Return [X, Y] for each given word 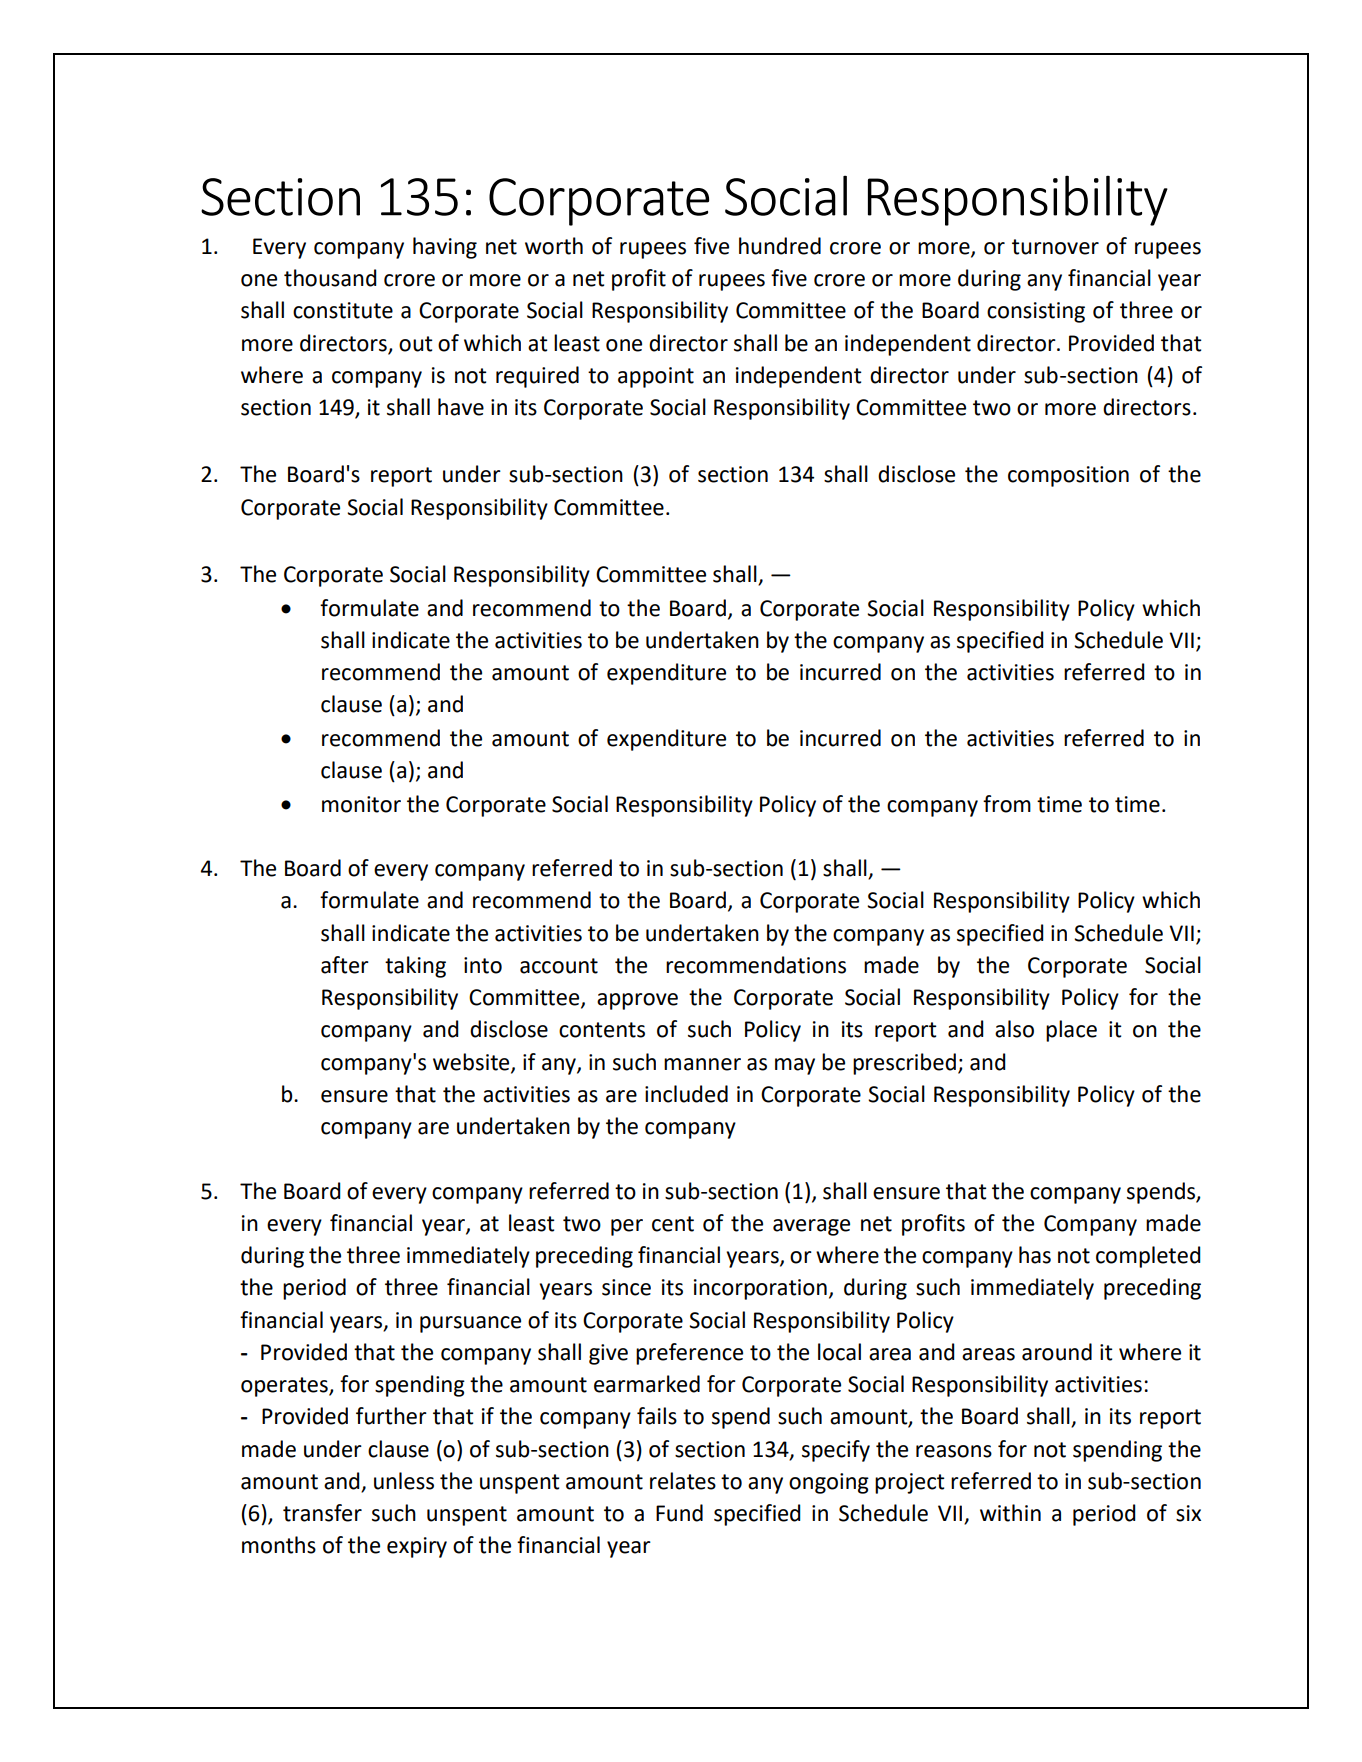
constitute [343, 310]
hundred [780, 246]
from [1007, 804]
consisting [1036, 312]
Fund [679, 1513]
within [1010, 1513]
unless [404, 1481]
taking [415, 967]
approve [637, 1001]
